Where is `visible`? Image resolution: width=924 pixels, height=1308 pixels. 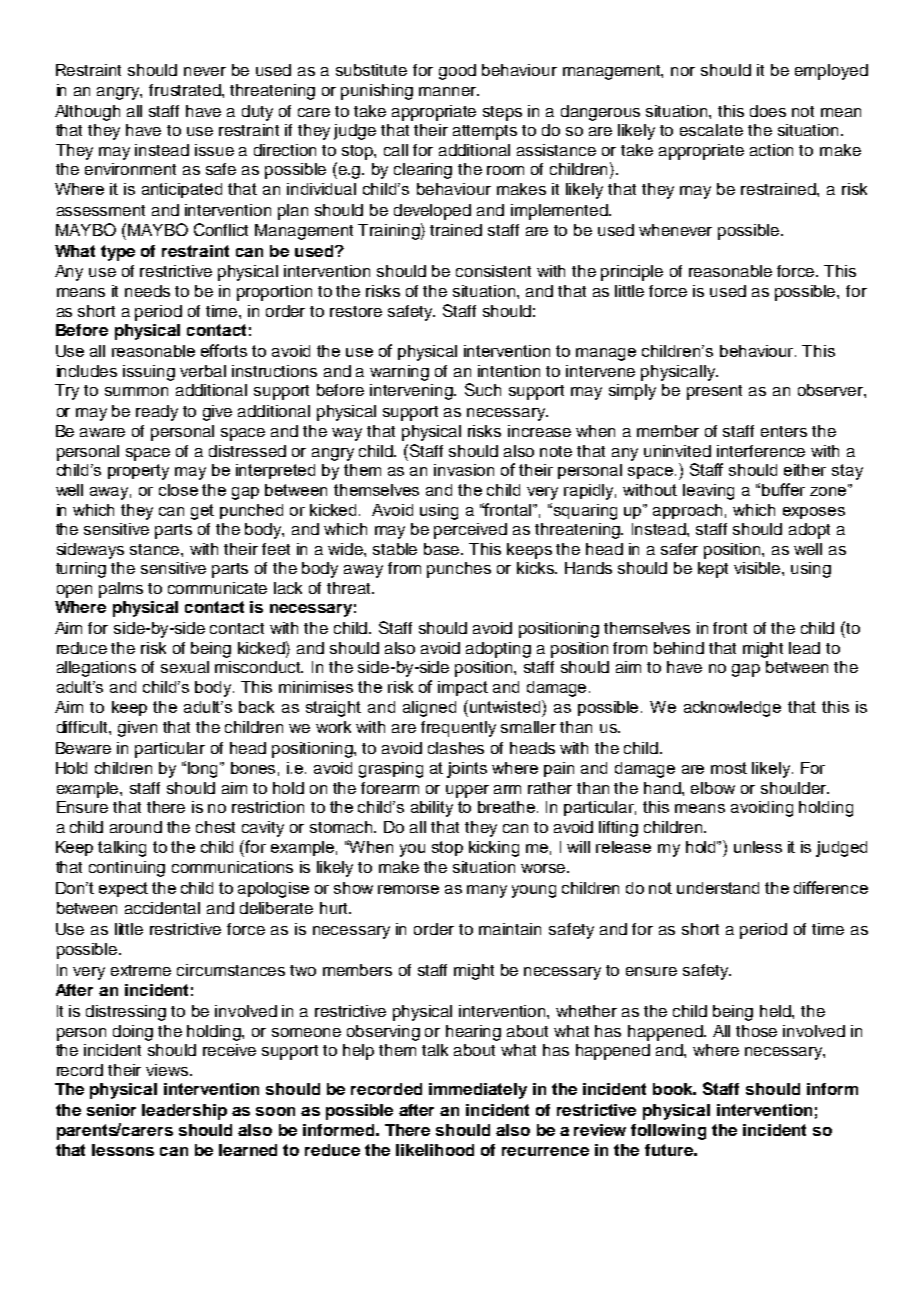
visible is located at coordinates (758, 568).
